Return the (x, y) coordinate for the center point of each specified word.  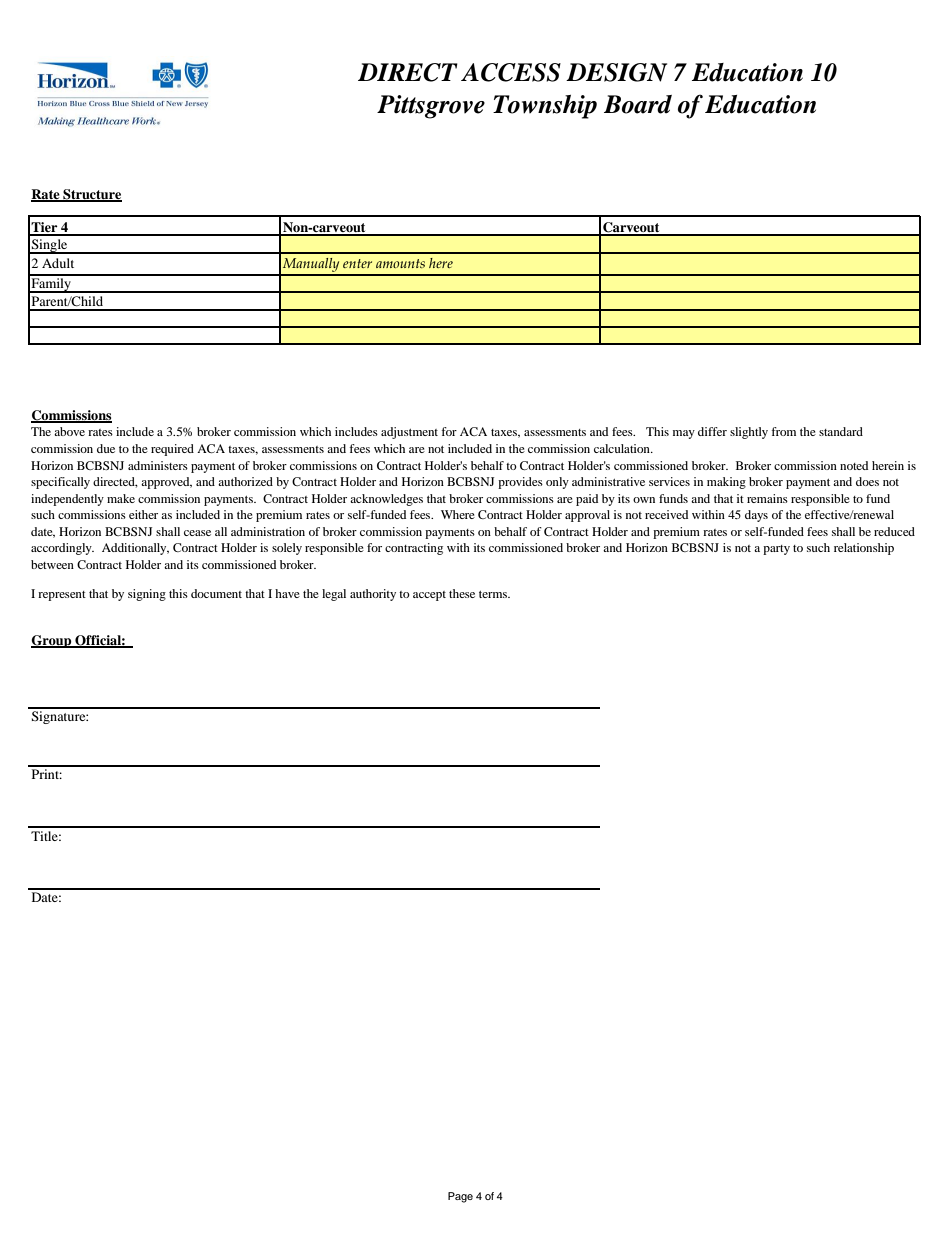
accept (429, 596)
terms (494, 594)
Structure (91, 195)
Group (52, 641)
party (776, 550)
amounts (400, 263)
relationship (864, 549)
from (783, 431)
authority (373, 595)
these (462, 593)
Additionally (135, 549)
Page (460, 1197)
